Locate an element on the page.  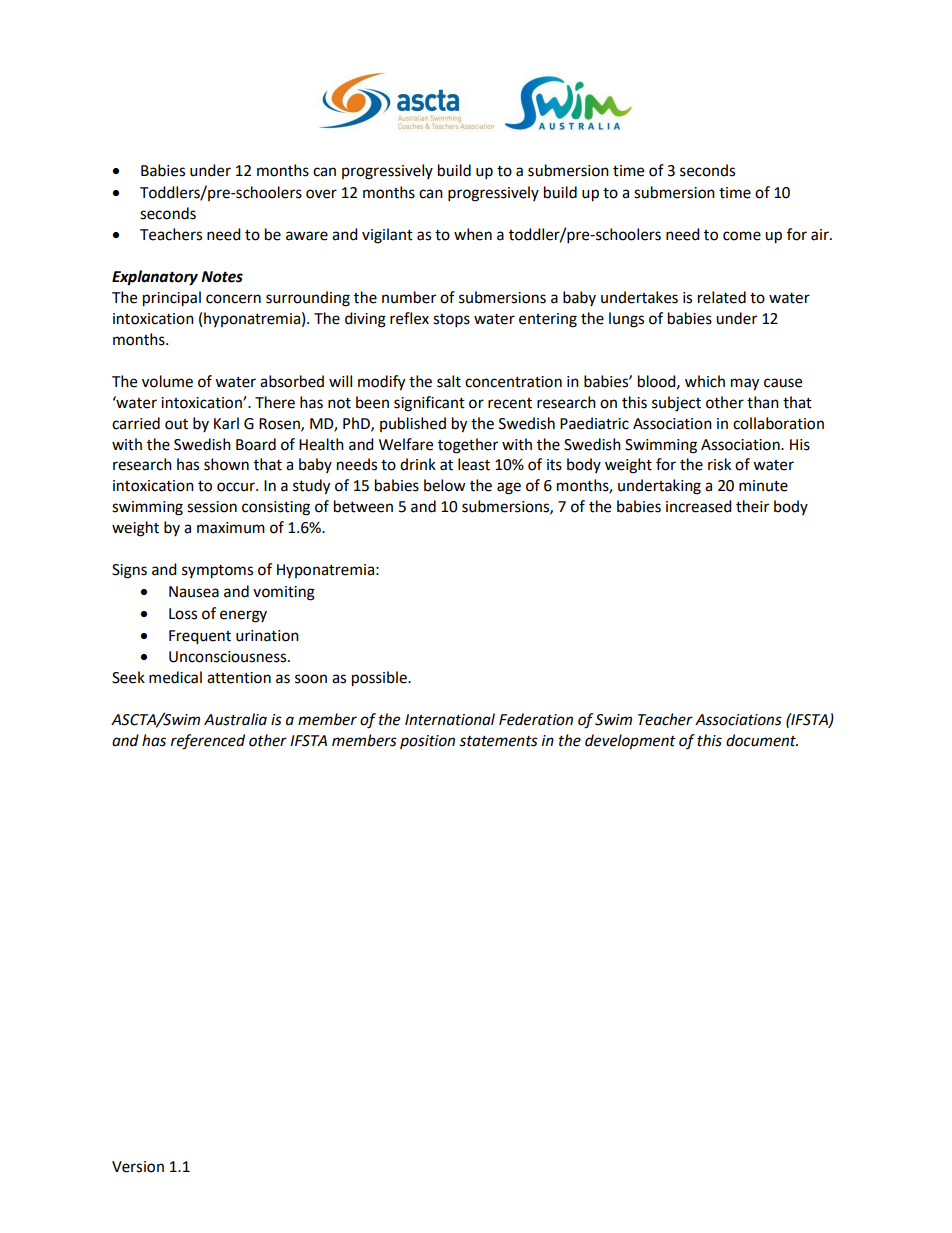
when is located at coordinates (473, 234).
